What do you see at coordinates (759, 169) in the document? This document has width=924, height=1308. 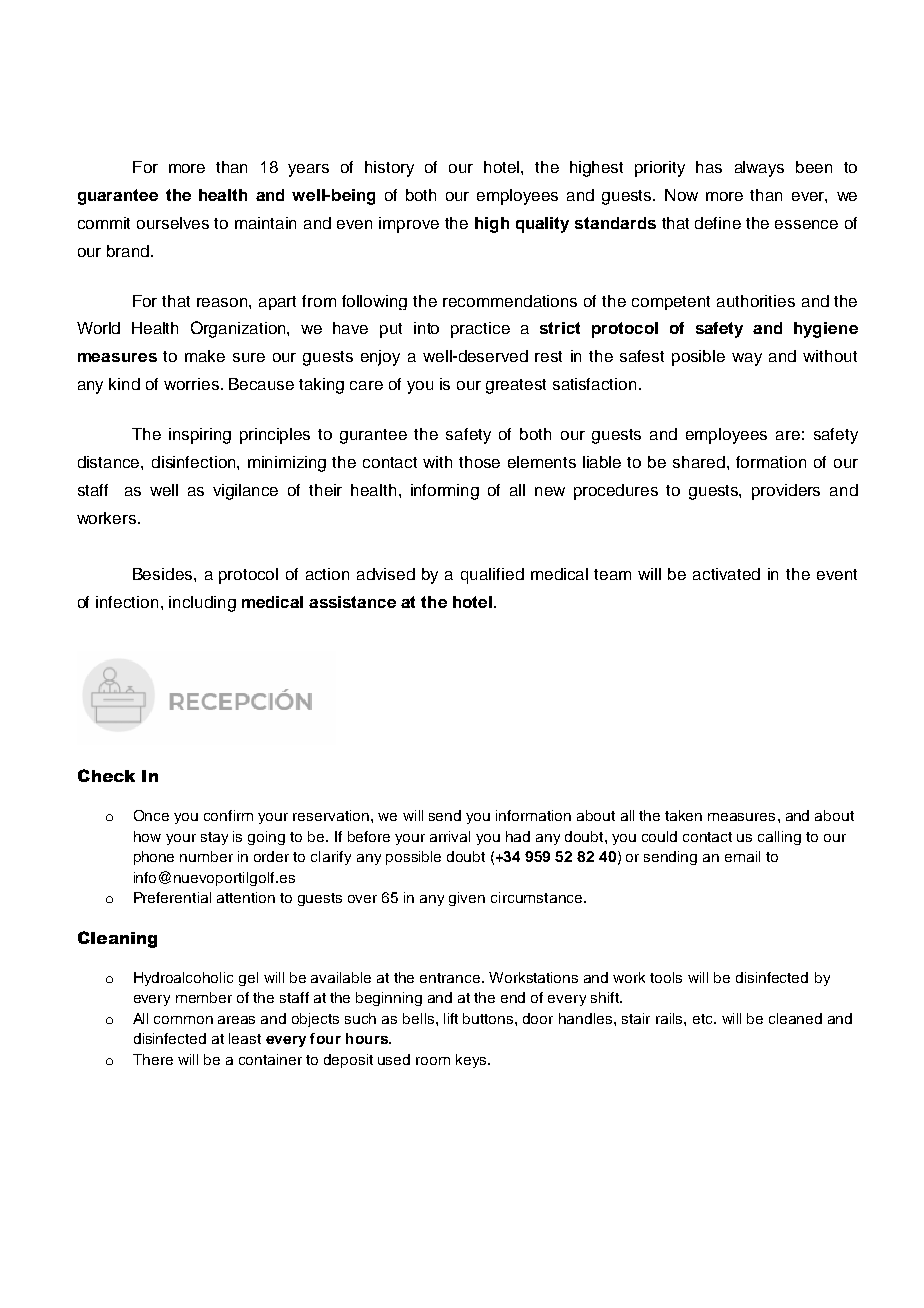 I see `always` at bounding box center [759, 169].
